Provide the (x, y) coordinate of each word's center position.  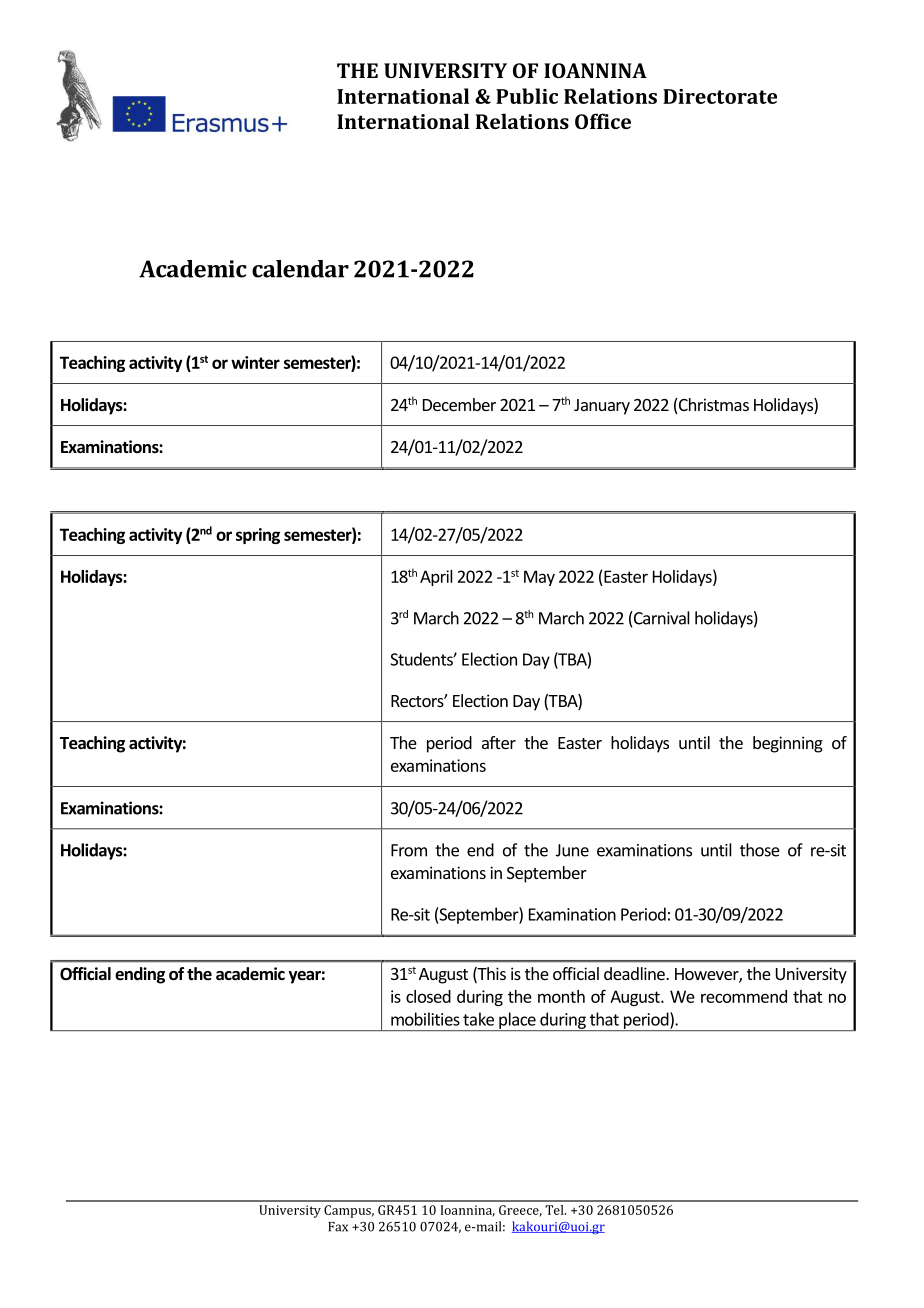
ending (140, 975)
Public (527, 96)
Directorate (720, 96)
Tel (555, 1210)
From (409, 850)
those (760, 850)
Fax (338, 1227)
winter (255, 362)
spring (258, 536)
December (459, 404)
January (602, 407)
